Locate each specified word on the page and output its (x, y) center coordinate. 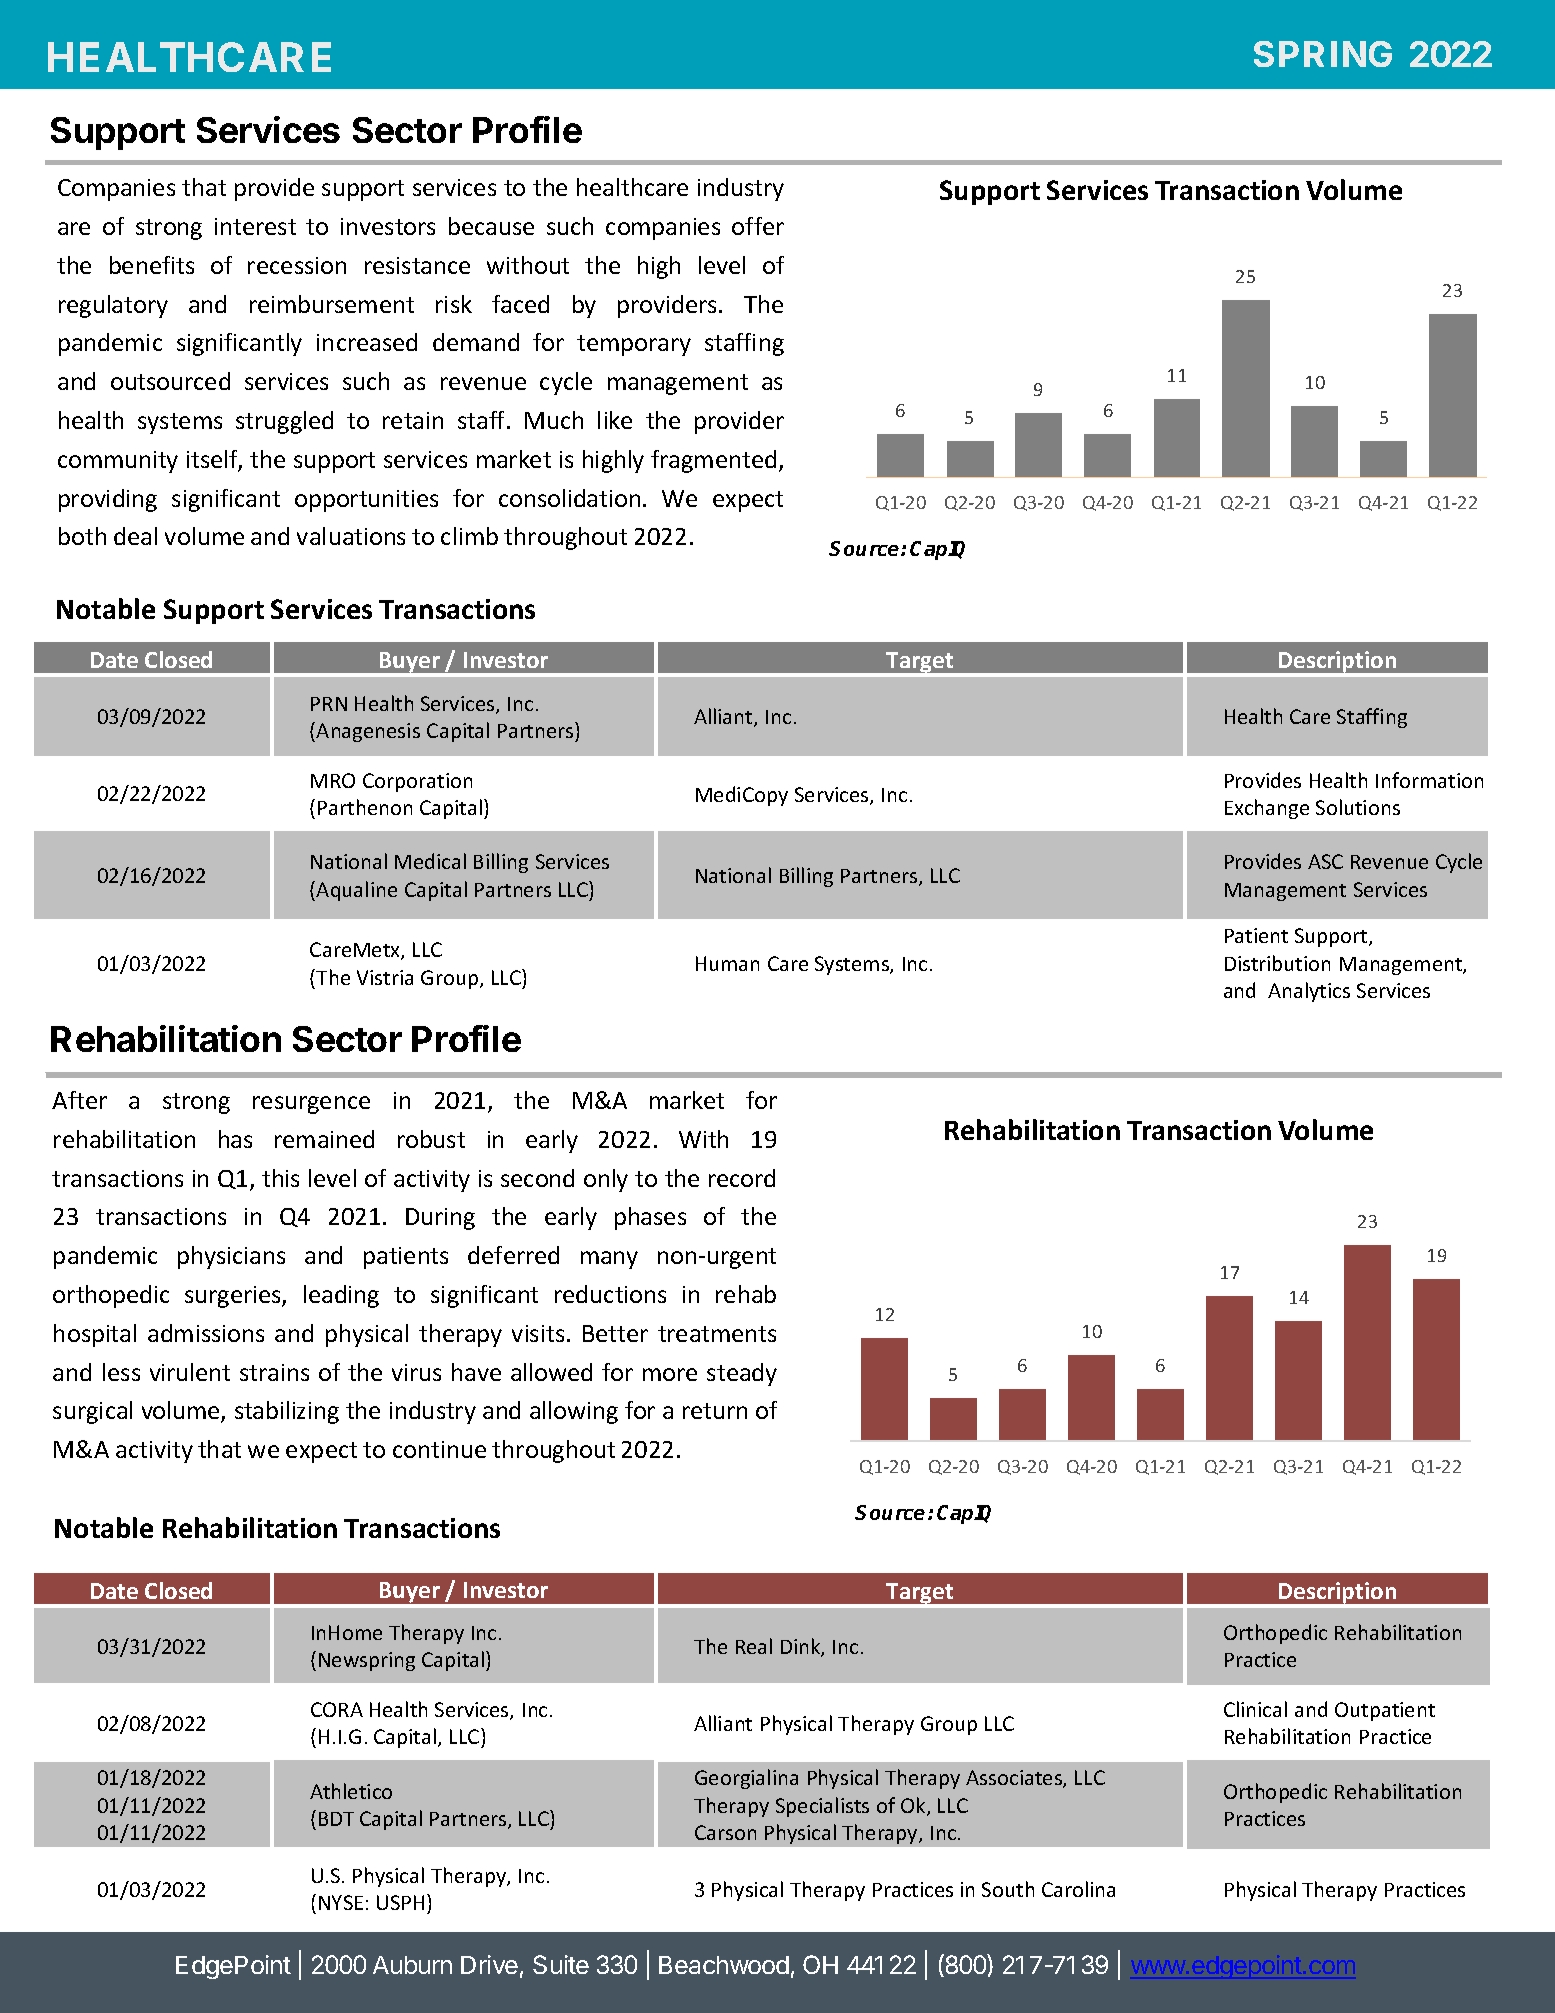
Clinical (1255, 1709)
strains (274, 1372)
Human (727, 963)
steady (742, 1374)
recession (297, 265)
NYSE (341, 1902)
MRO (333, 780)
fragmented (713, 461)
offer (758, 226)
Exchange (1267, 809)
